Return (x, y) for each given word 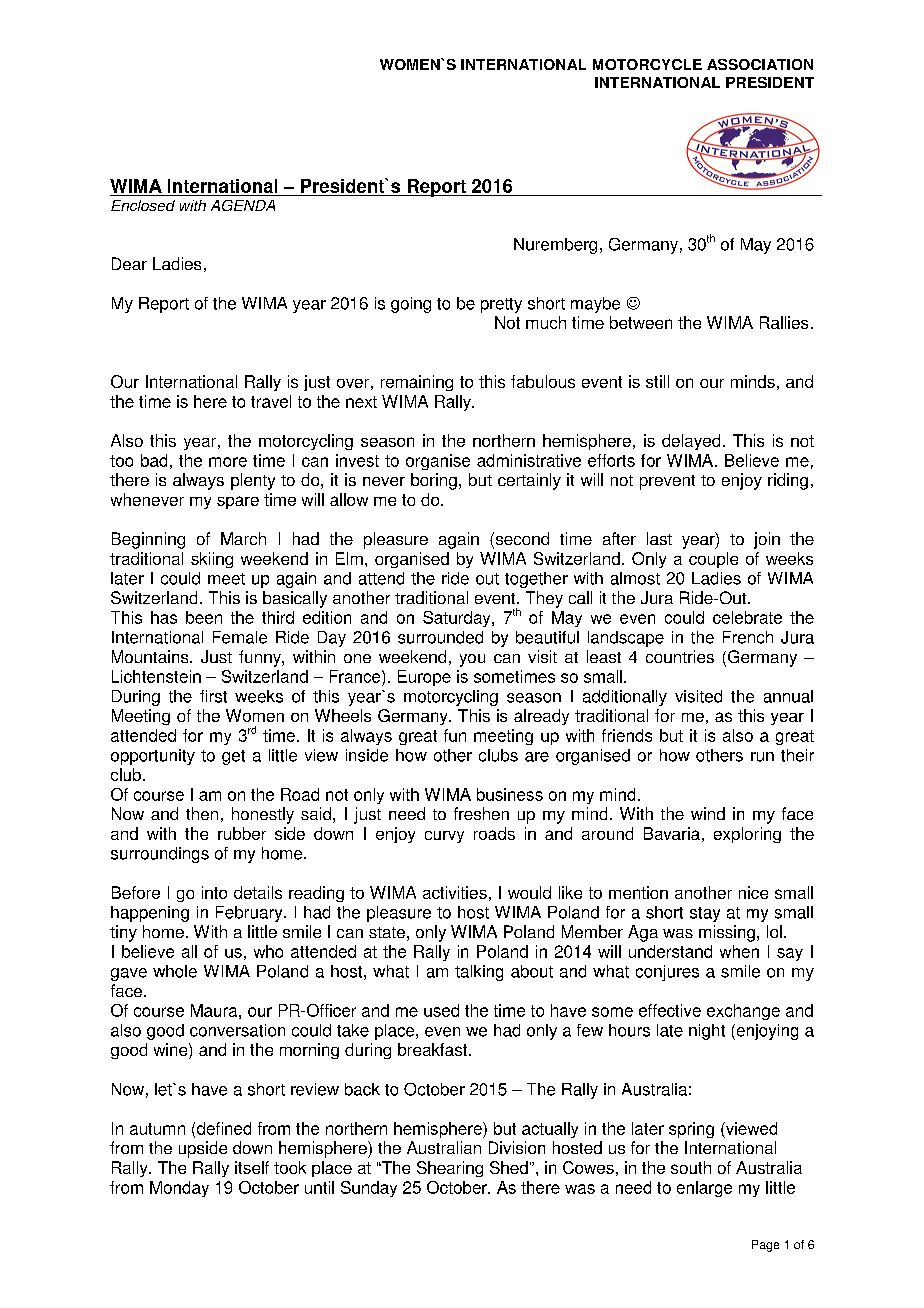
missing (727, 933)
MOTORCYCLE (647, 64)
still (657, 381)
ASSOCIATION (760, 64)
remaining (417, 383)
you (472, 660)
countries (680, 656)
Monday (179, 1189)
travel (271, 401)
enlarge (704, 1189)
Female (240, 637)
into (214, 892)
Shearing (450, 1169)
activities (455, 892)
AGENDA (243, 205)
